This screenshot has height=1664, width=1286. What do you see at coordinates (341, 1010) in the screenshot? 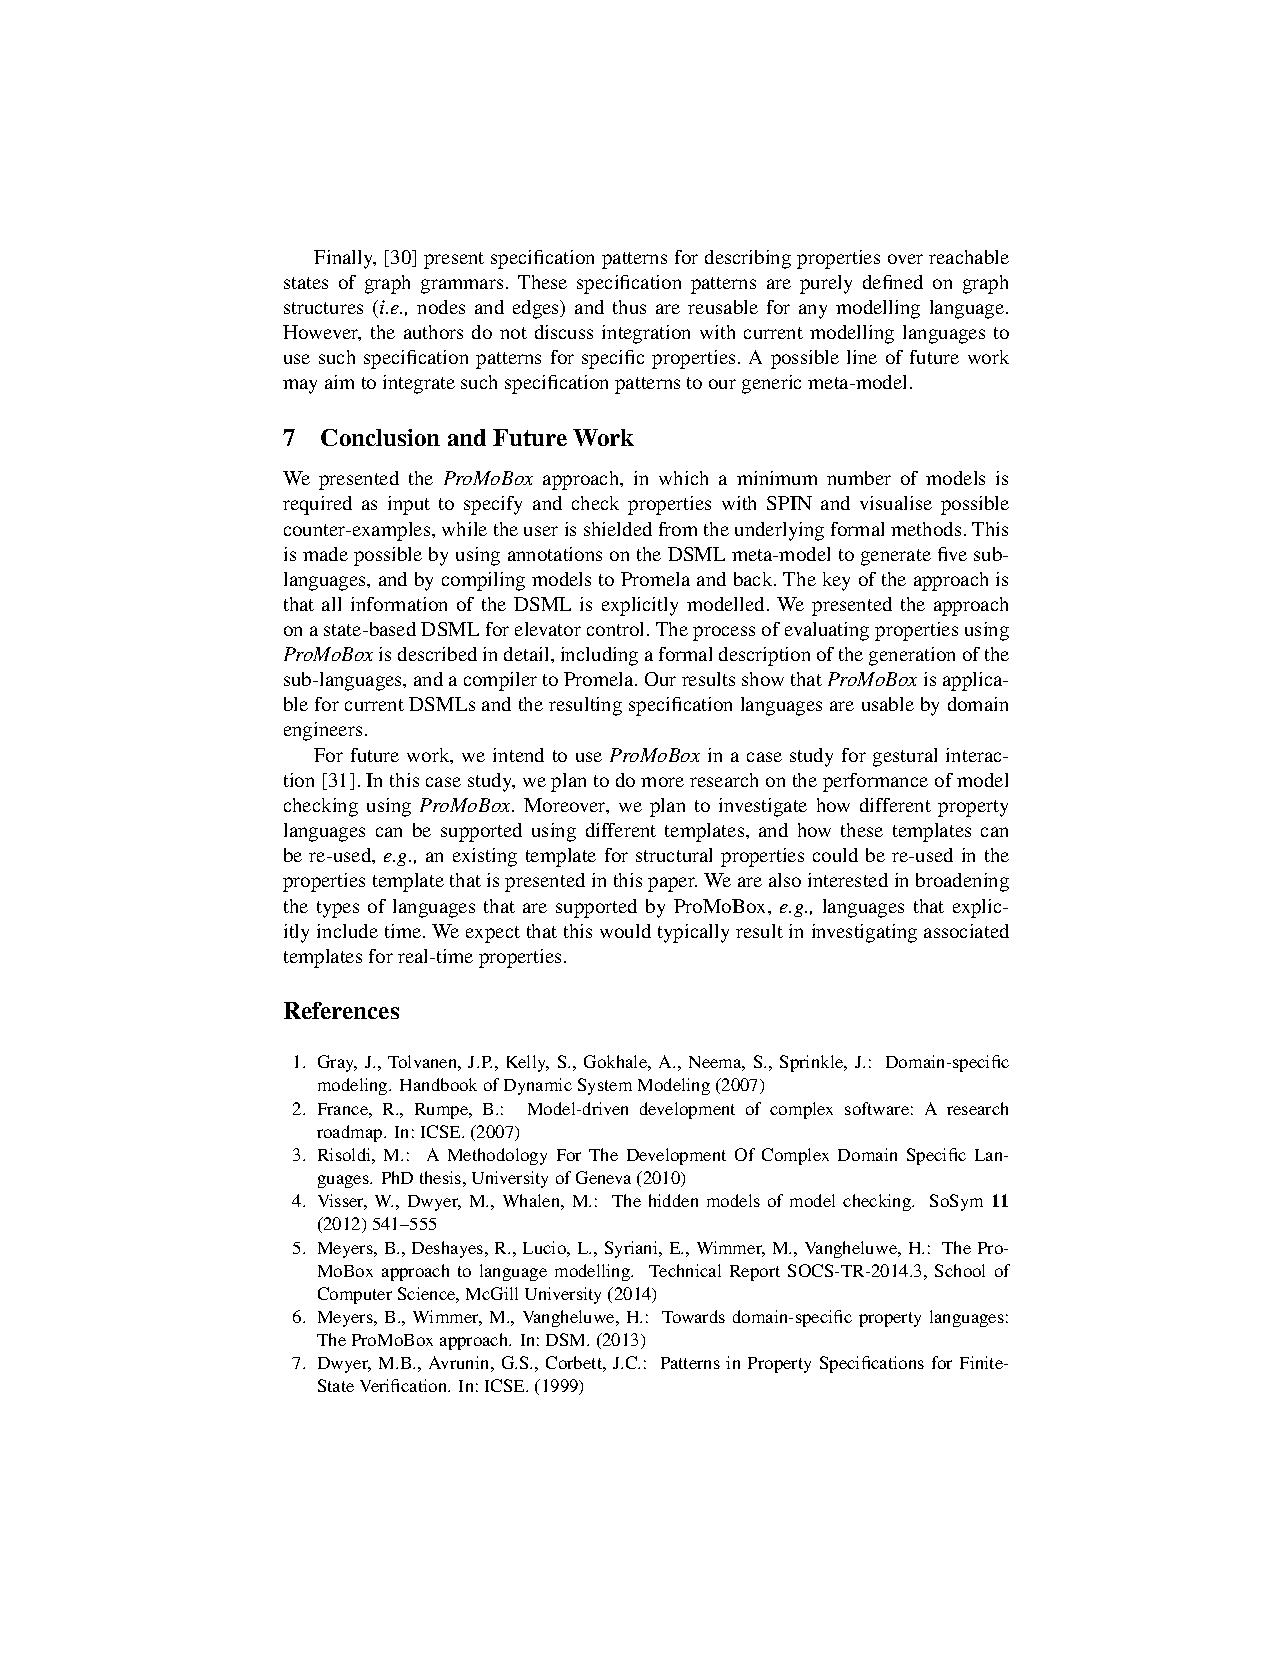
I see `References` at bounding box center [341, 1010].
